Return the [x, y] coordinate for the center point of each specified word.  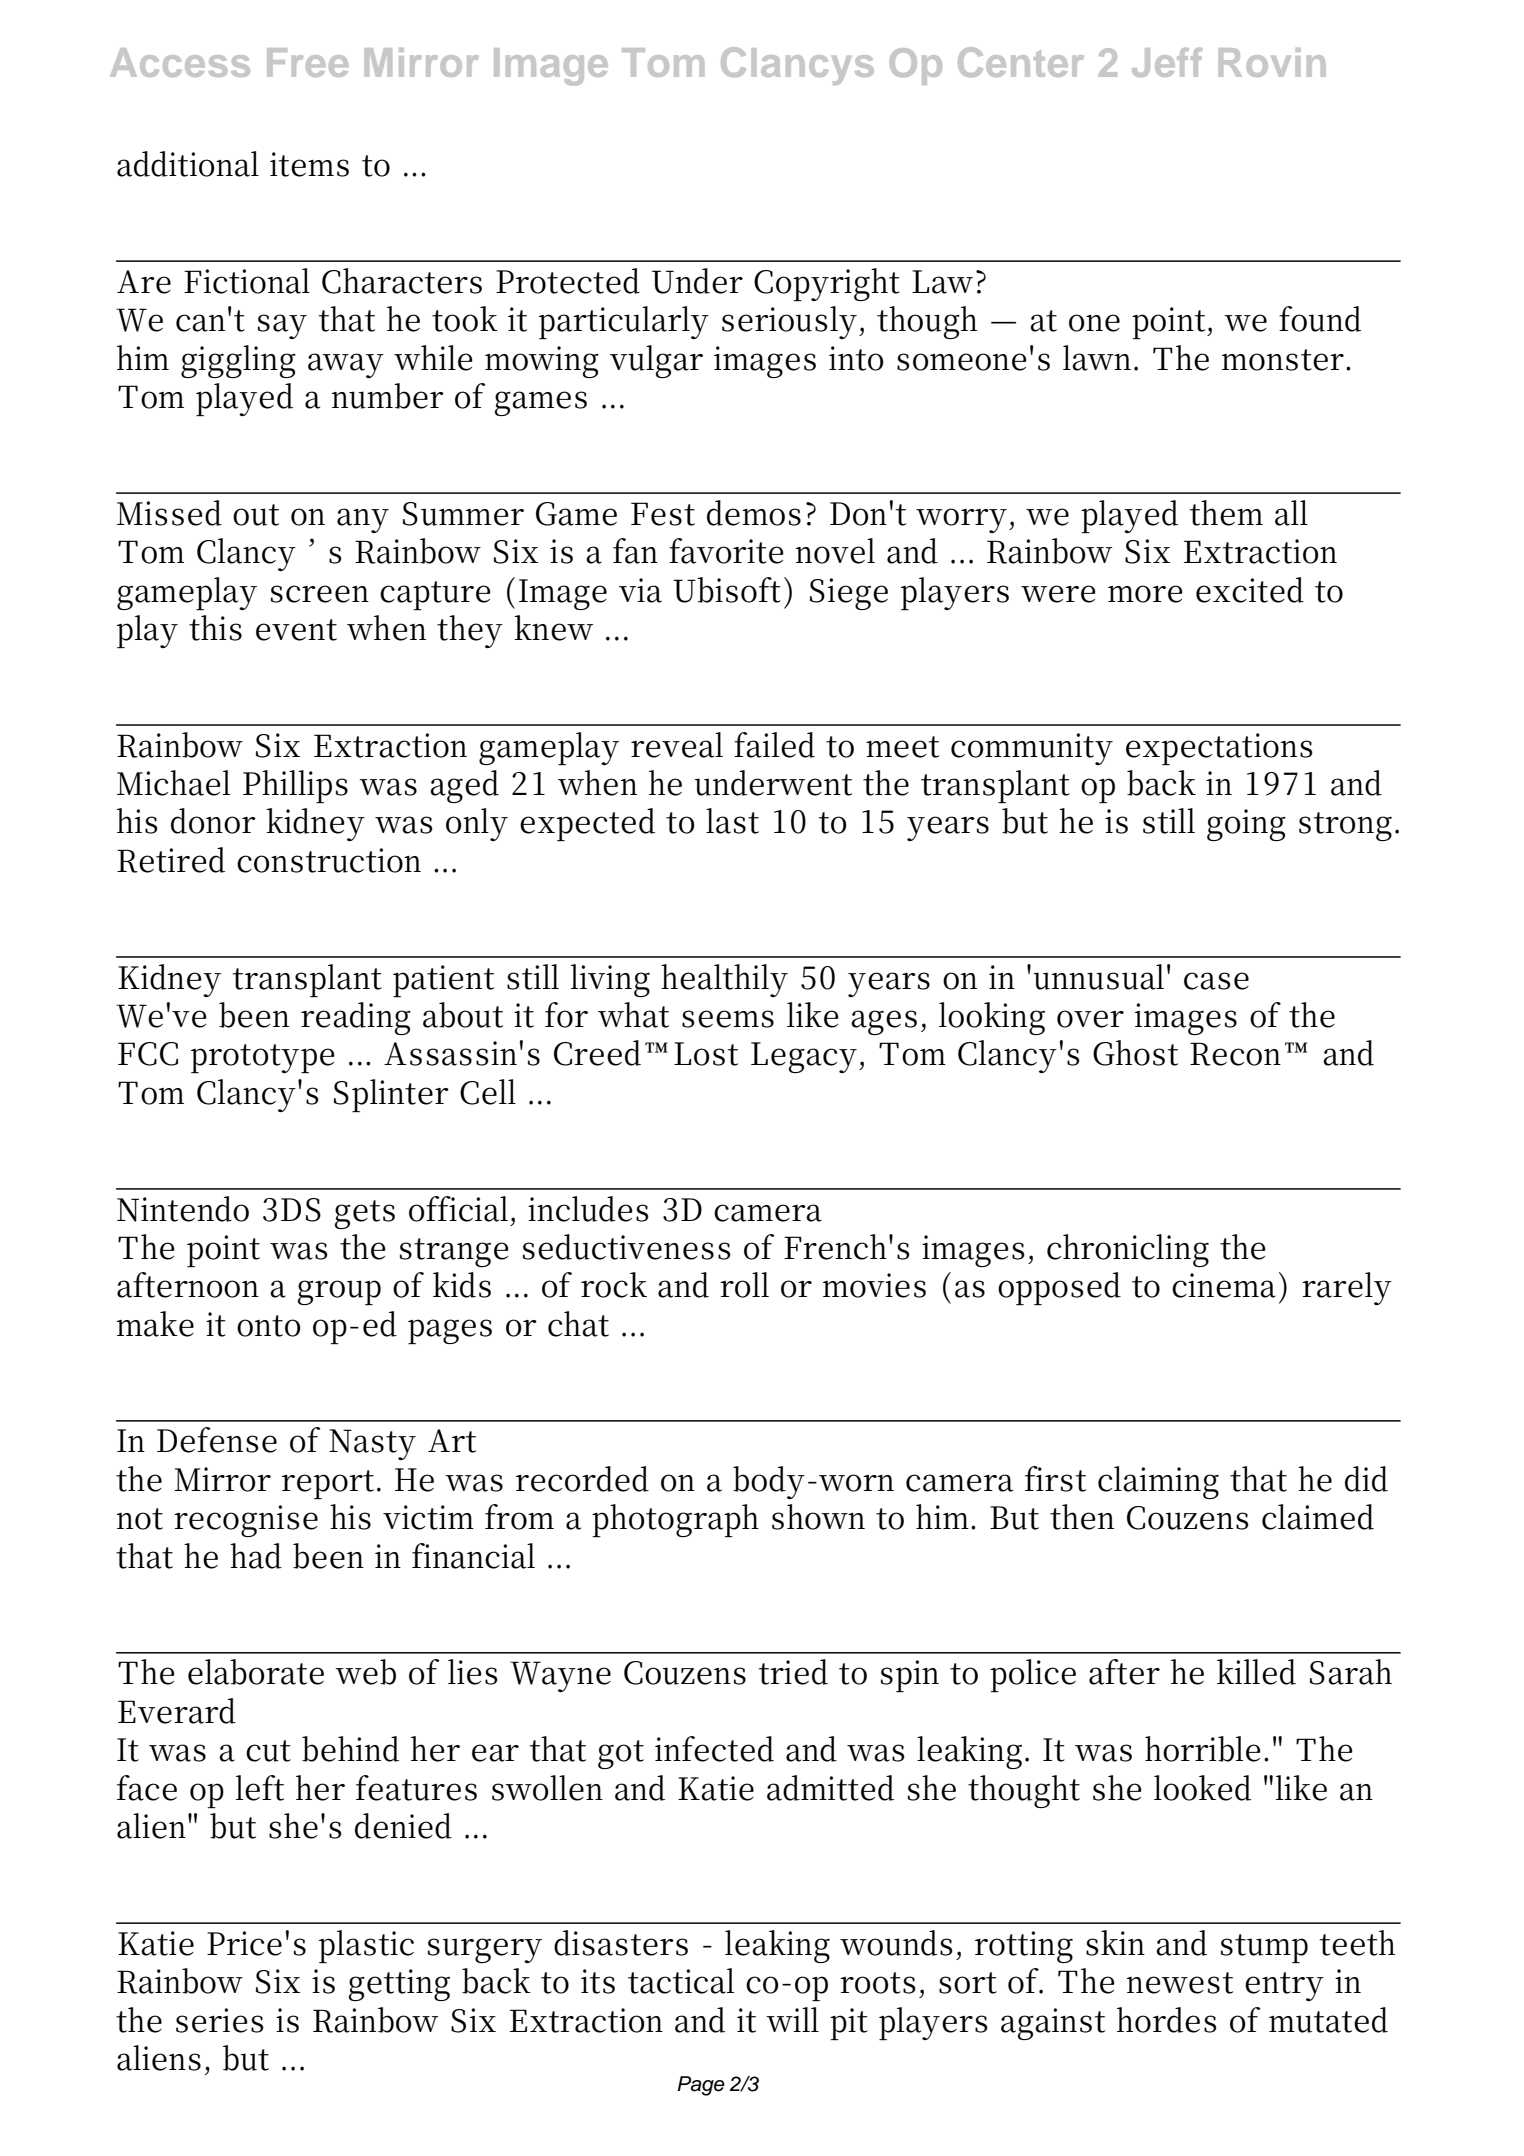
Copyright [827, 284]
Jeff [1167, 62]
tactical [681, 1981]
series [220, 2020]
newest [1180, 1983]
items [309, 164]
